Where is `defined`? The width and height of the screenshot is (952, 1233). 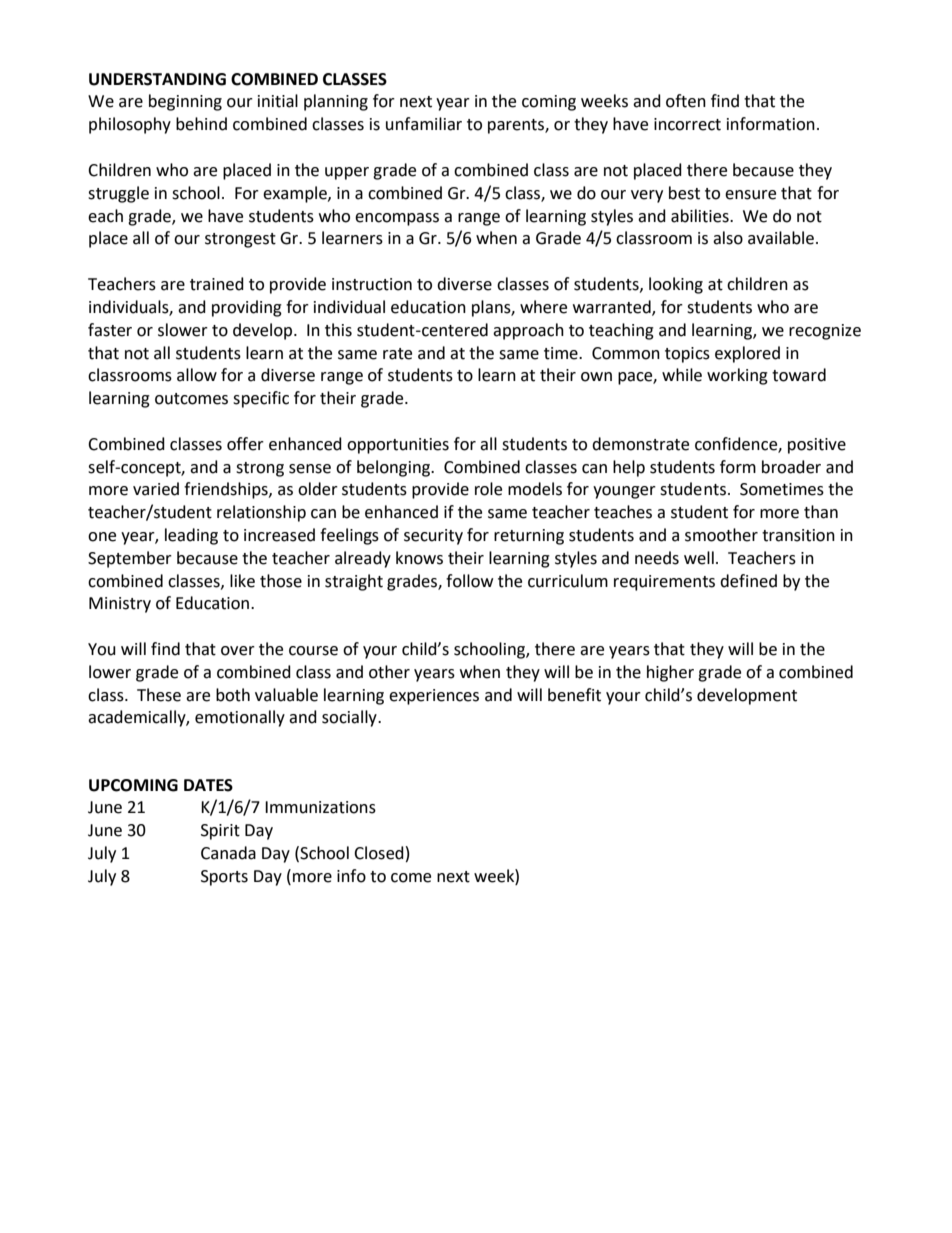 defined is located at coordinates (748, 581).
